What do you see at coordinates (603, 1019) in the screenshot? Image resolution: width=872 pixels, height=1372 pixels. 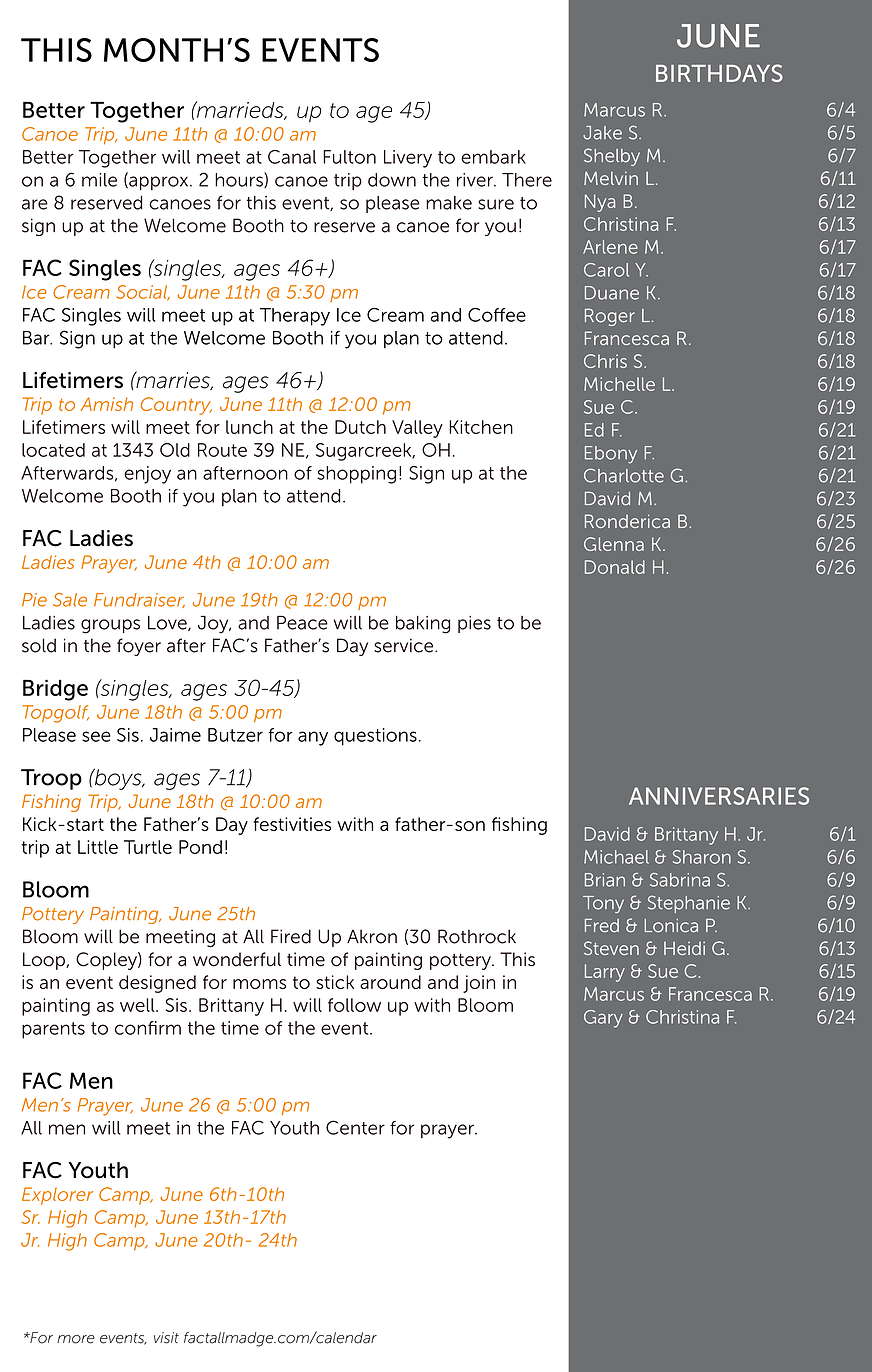 I see `Gary` at bounding box center [603, 1019].
